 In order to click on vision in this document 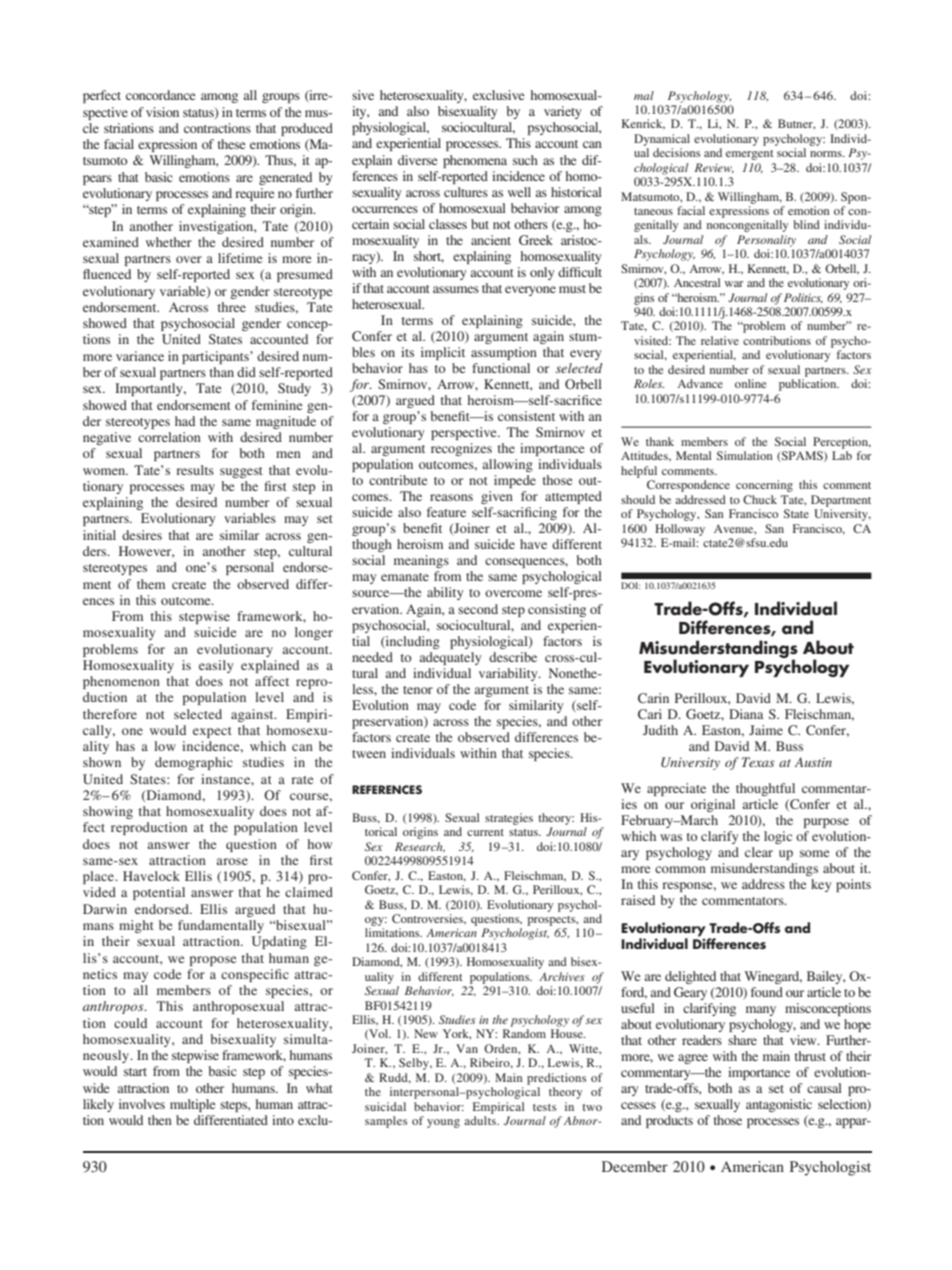, I will do `click(162, 112)`.
